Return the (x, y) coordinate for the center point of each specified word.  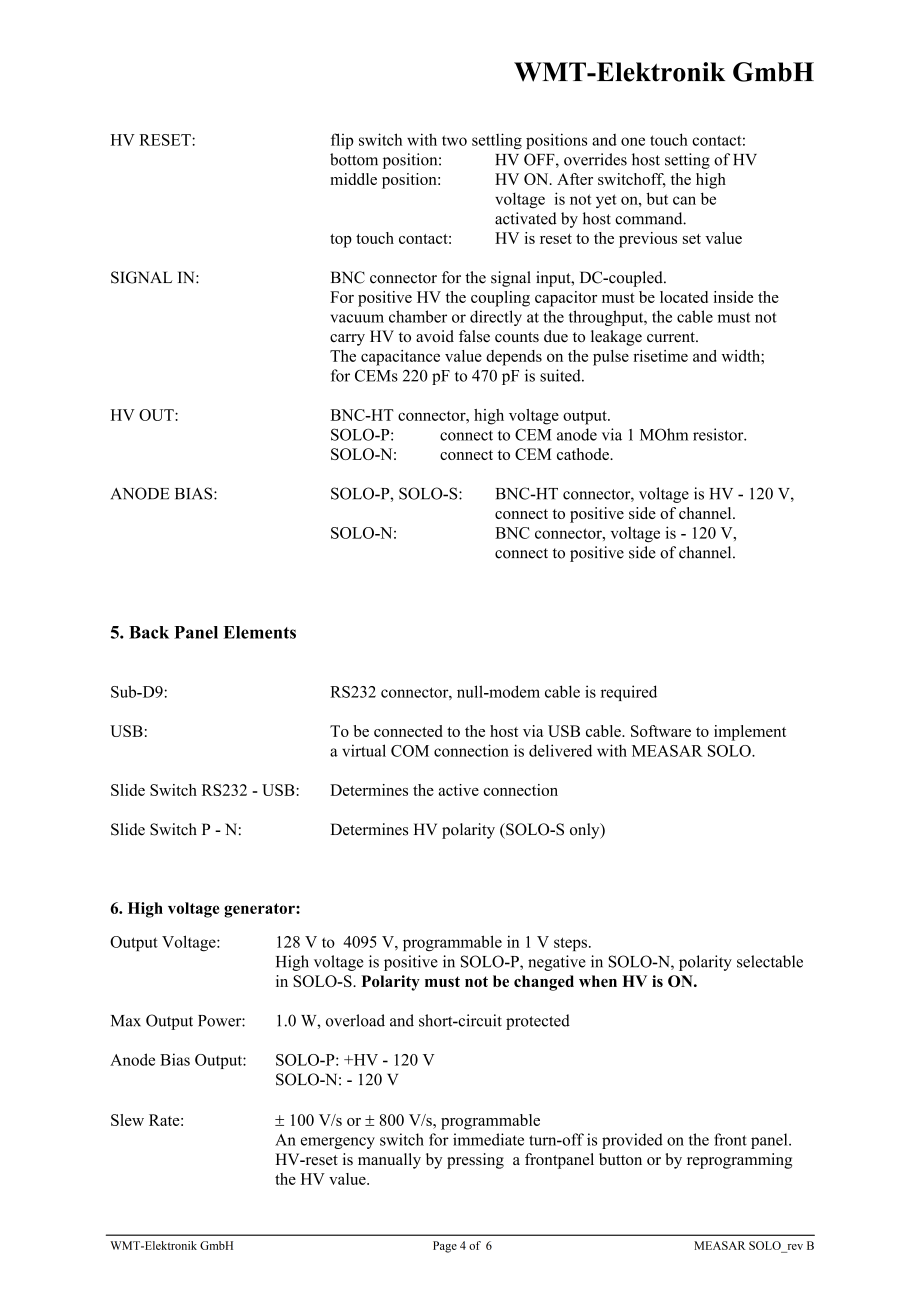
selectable (770, 961)
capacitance (400, 358)
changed (544, 983)
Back (149, 632)
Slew (127, 1120)
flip (342, 141)
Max (126, 1021)
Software (661, 731)
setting (687, 161)
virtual (364, 750)
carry (347, 340)
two (454, 140)
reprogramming (739, 1161)
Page (445, 1247)
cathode (584, 454)
